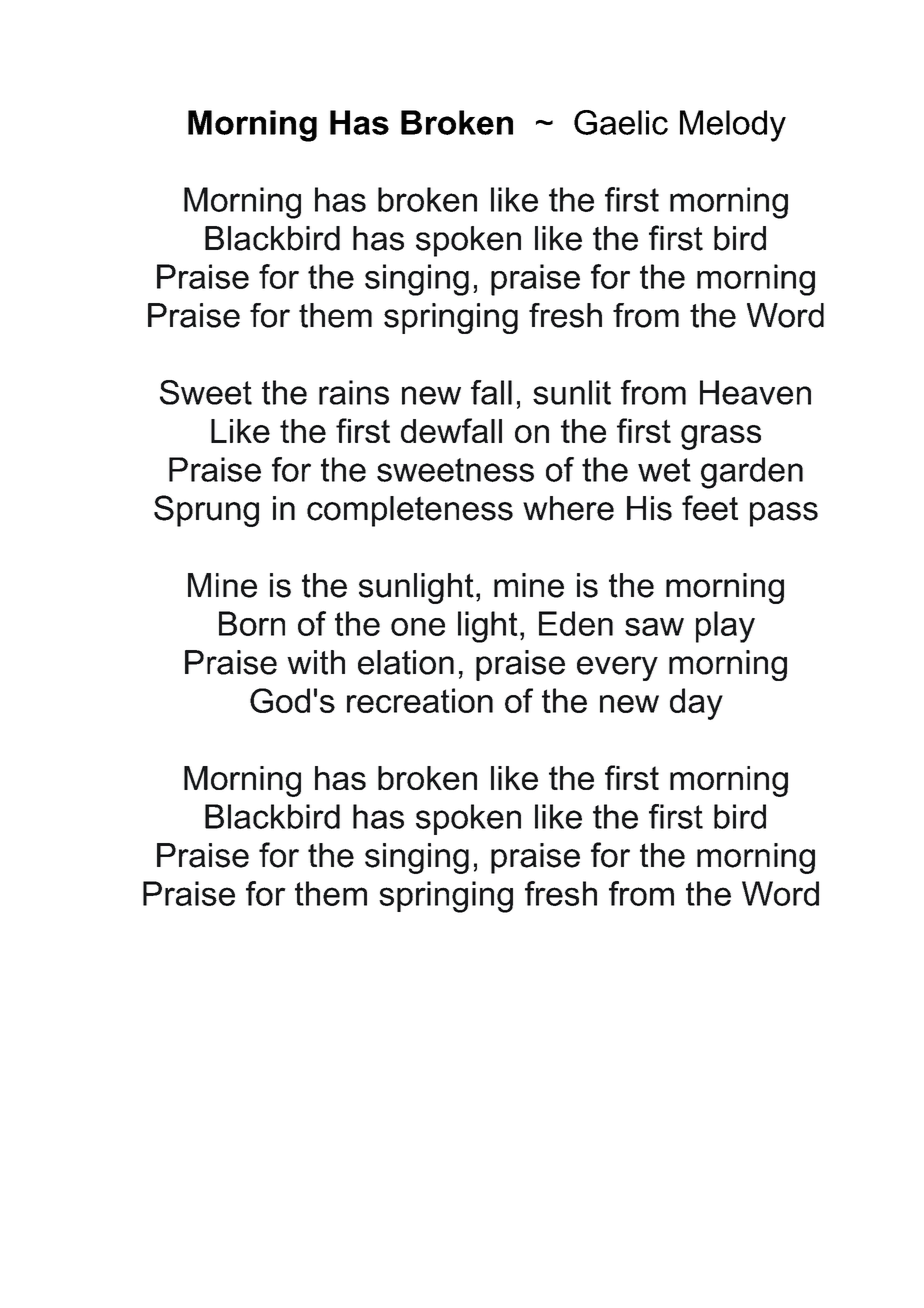  Describe the element at coordinates (572, 392) in the screenshot. I see `sunlit` at that location.
